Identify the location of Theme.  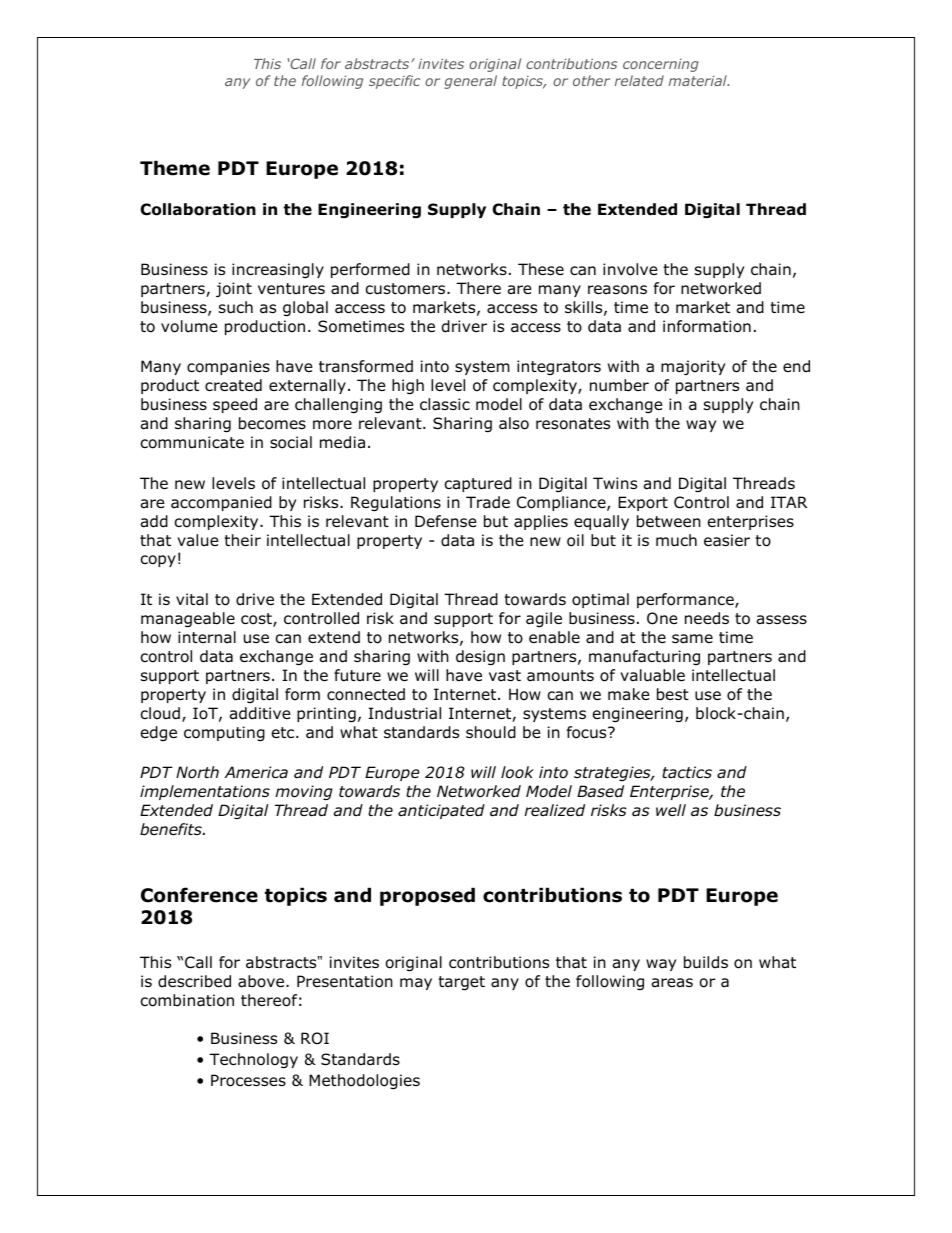
(175, 168).
